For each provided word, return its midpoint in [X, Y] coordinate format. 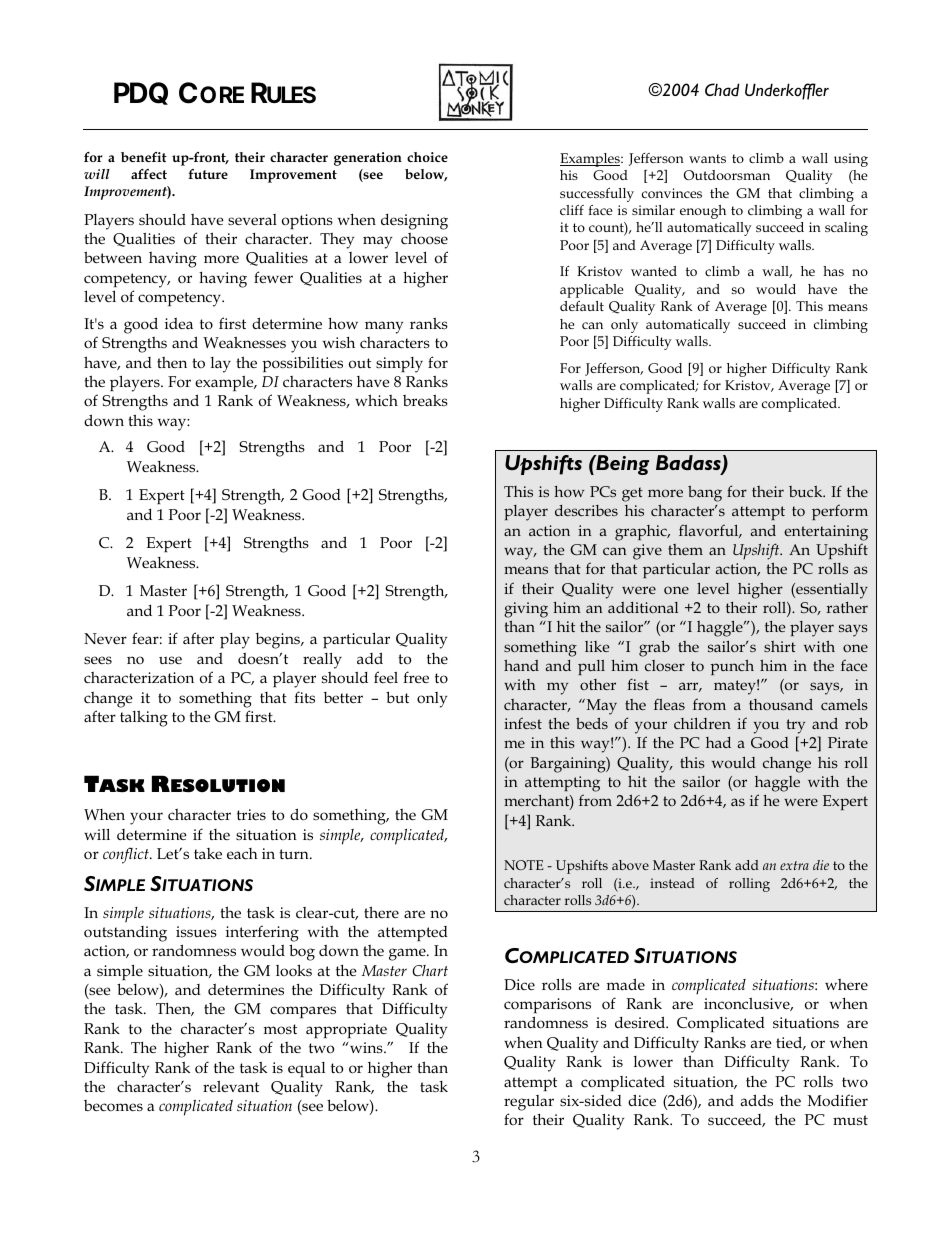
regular [529, 1103]
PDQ [141, 93]
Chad [722, 90]
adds [756, 1100]
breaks [425, 400]
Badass [689, 464]
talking [144, 719]
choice [427, 157]
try [796, 726]
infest [523, 723]
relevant [231, 1086]
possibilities [302, 364]
